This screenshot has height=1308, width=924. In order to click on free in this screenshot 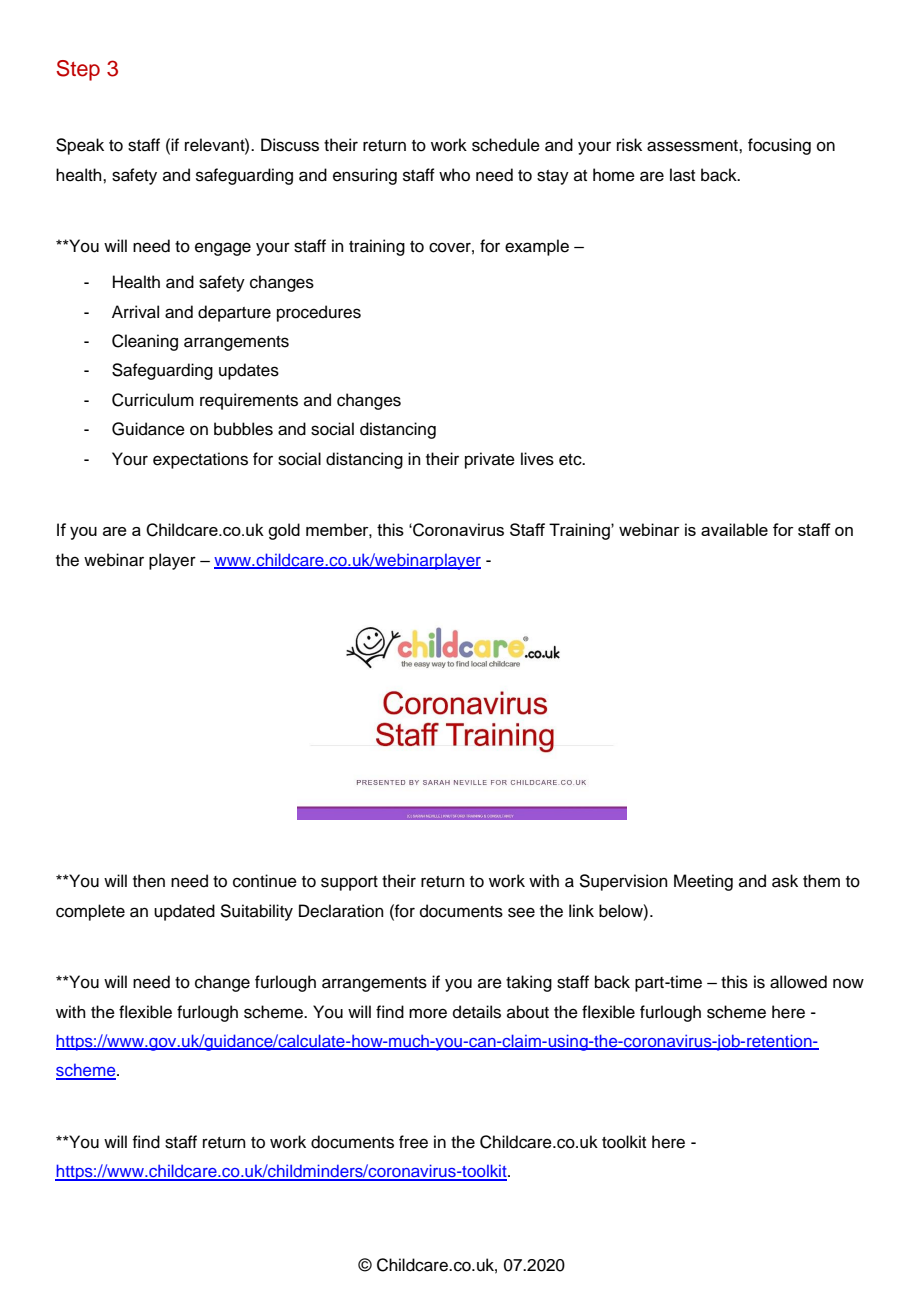, I will do `click(413, 1142)`.
